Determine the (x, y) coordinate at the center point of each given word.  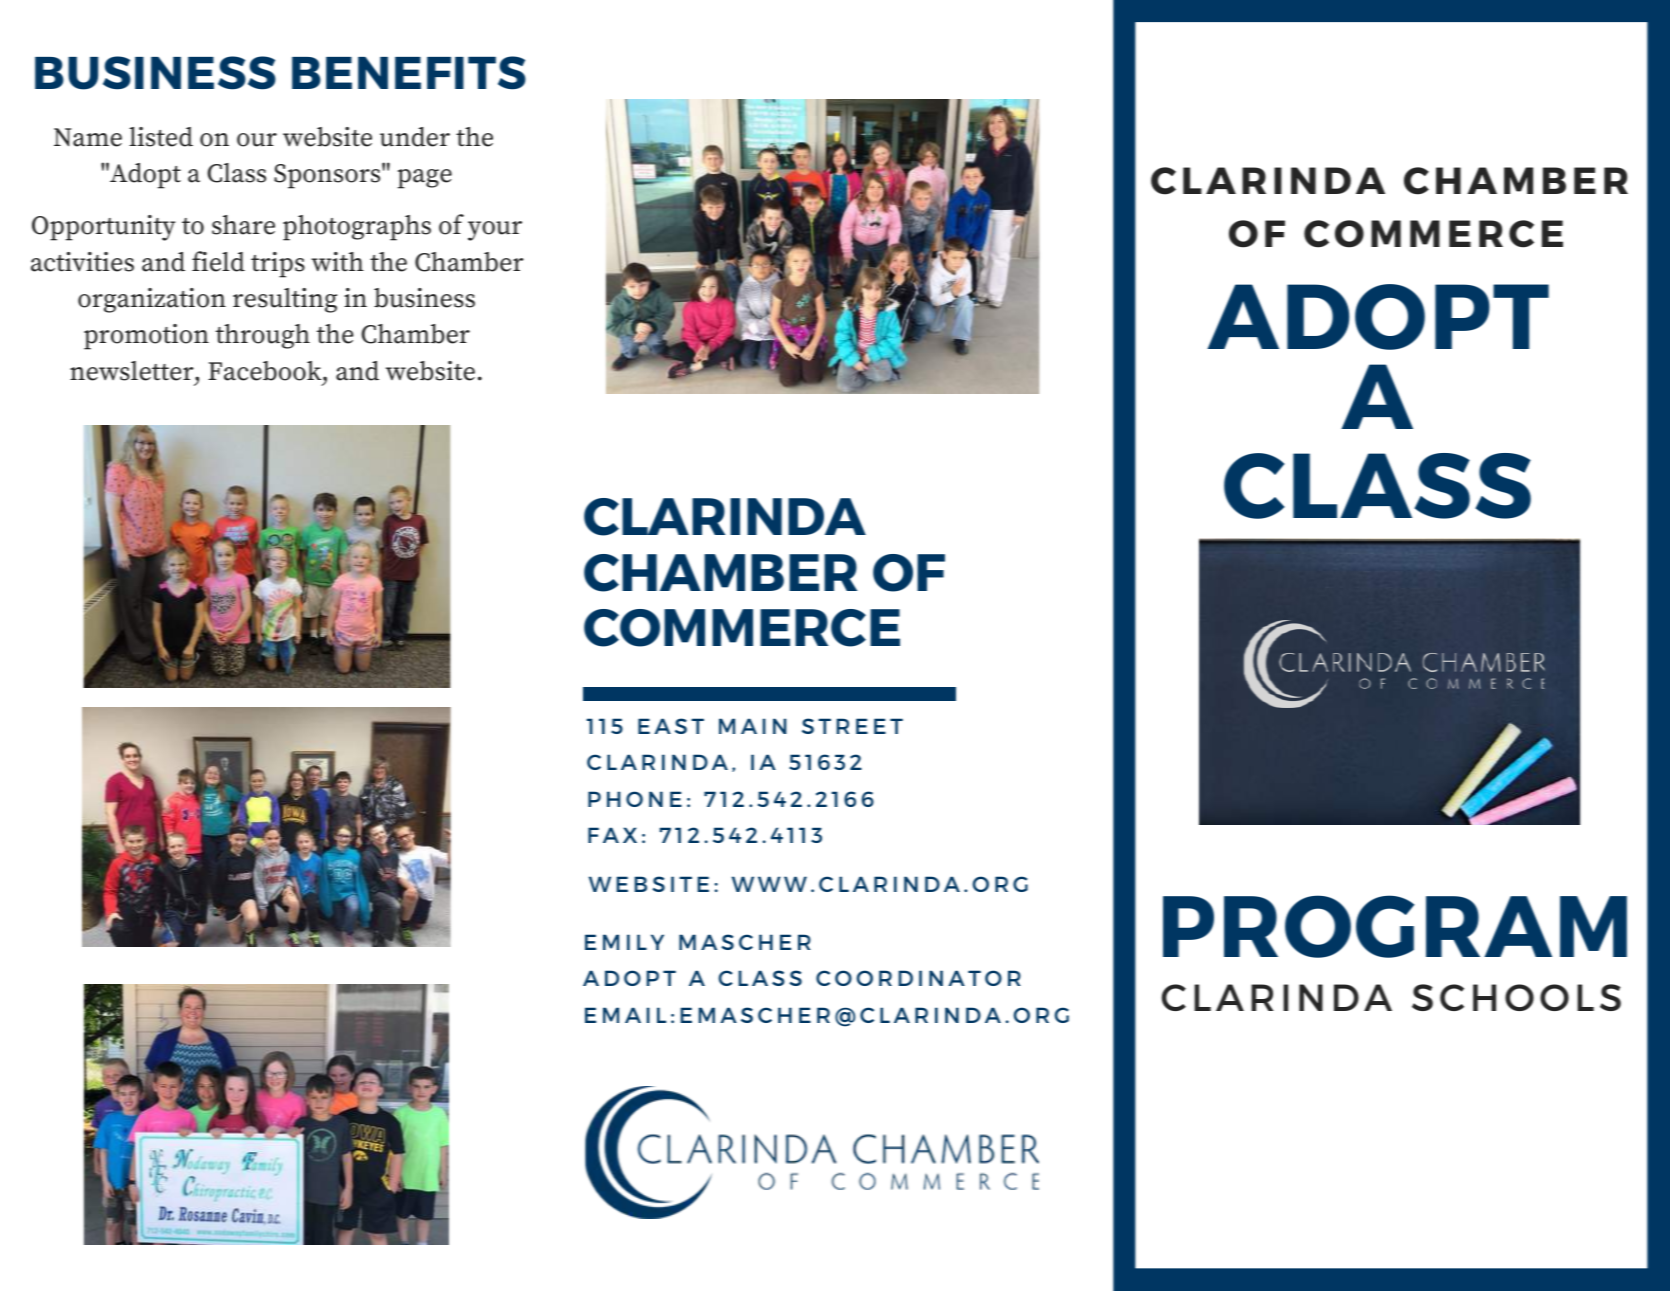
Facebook (266, 371)
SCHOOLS (1516, 997)
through (262, 336)
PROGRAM (1395, 926)
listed (161, 137)
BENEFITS (409, 73)
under (415, 137)
